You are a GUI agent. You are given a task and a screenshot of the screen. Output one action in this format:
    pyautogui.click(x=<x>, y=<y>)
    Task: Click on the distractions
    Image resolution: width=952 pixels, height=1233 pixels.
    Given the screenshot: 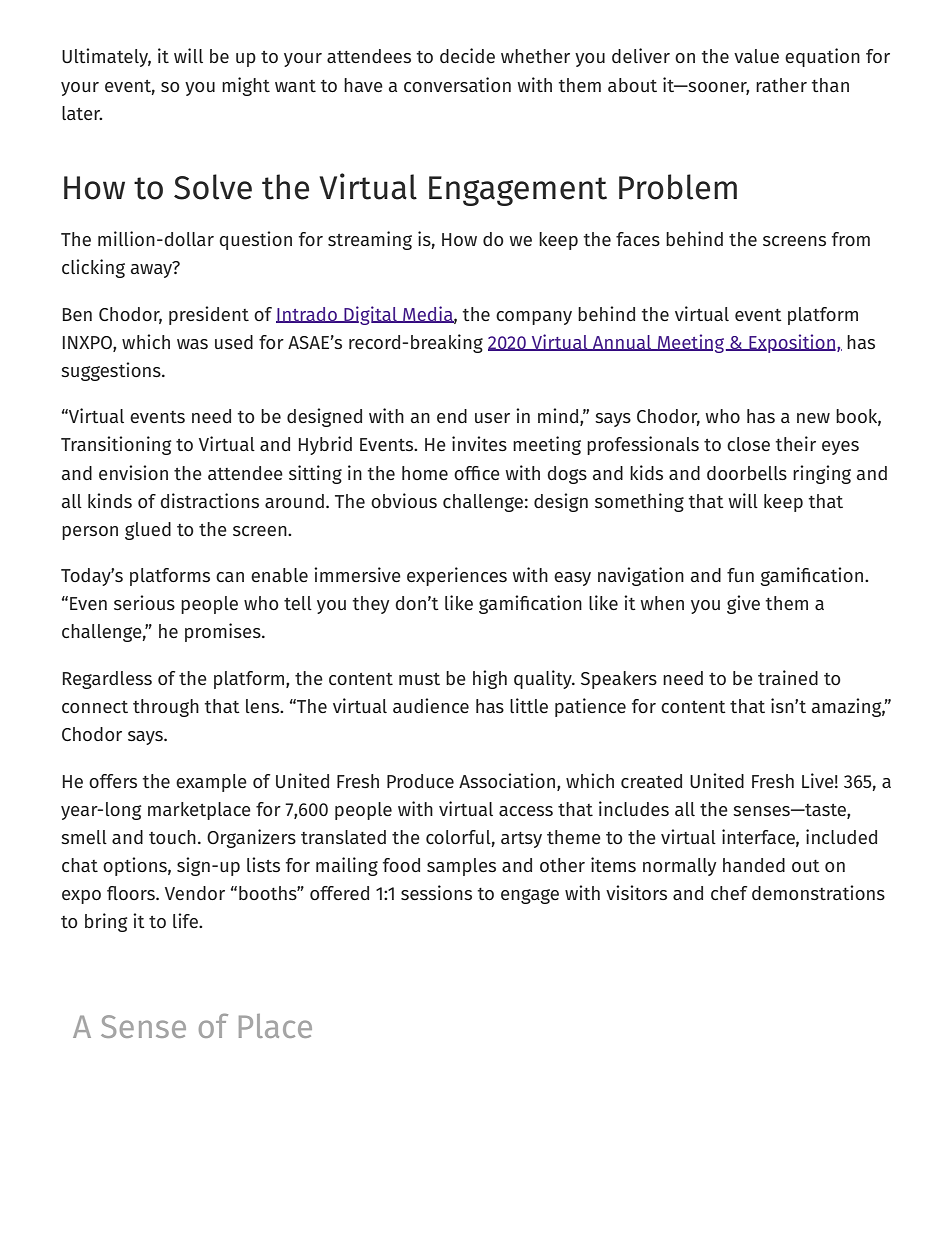 What is the action you would take?
    pyautogui.click(x=209, y=500)
